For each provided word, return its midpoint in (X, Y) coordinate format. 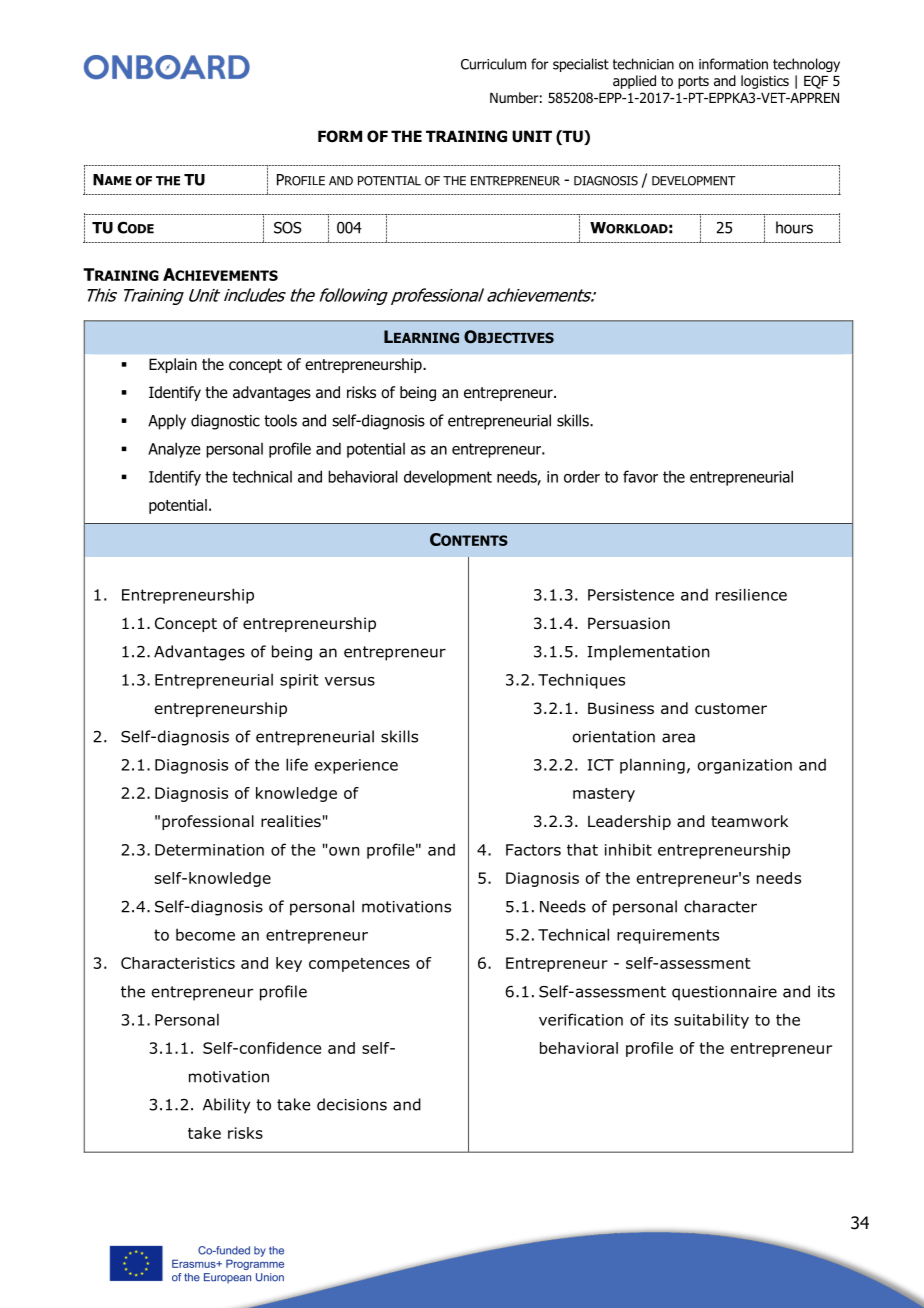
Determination (209, 850)
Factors (533, 850)
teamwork (749, 821)
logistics (765, 82)
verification (581, 1019)
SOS (287, 227)
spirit (299, 681)
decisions (352, 1104)
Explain (173, 365)
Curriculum (493, 64)
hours (794, 227)
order (582, 476)
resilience (751, 594)
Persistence (631, 595)
